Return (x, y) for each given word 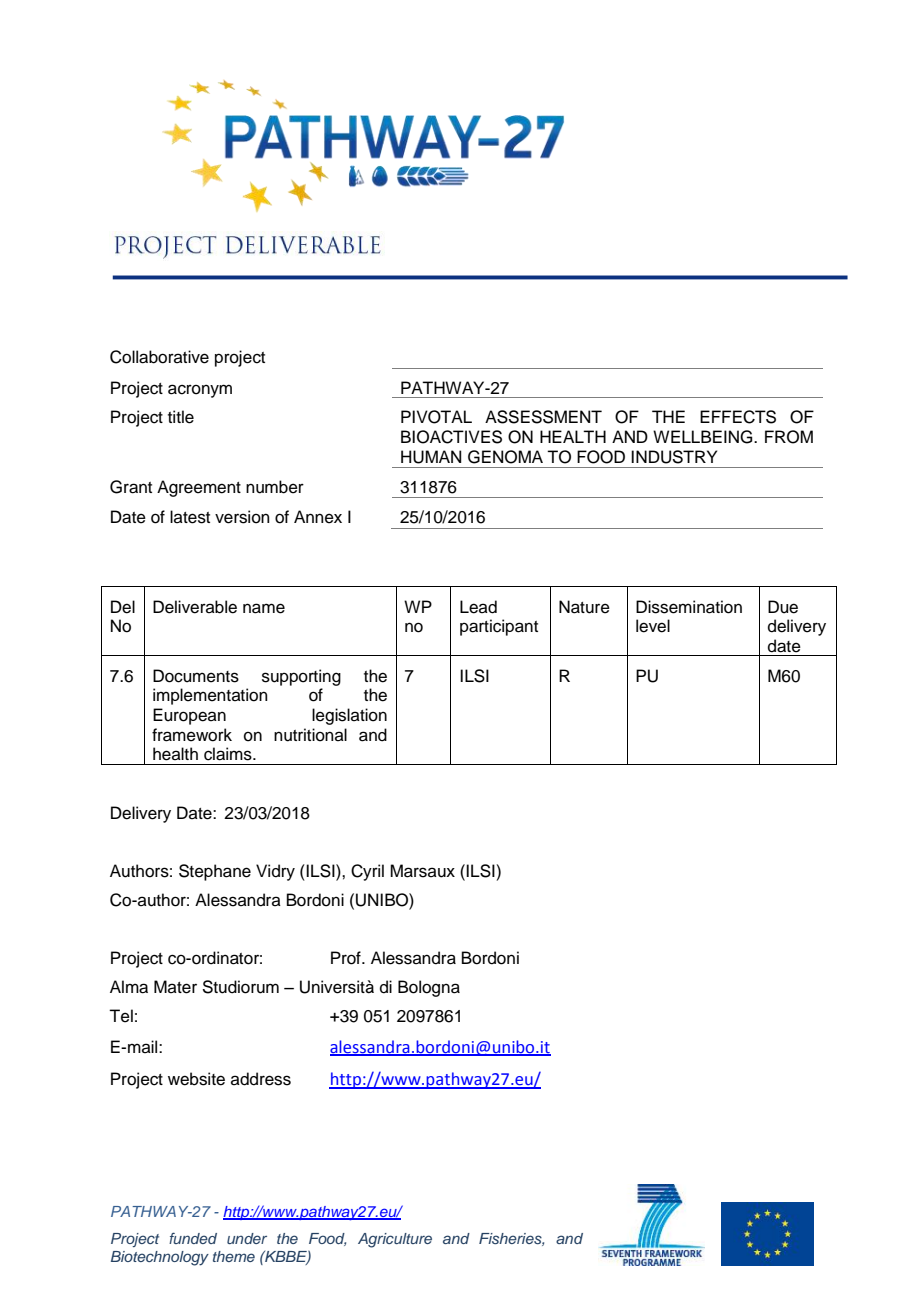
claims (229, 754)
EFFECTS (738, 417)
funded (193, 1238)
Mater (175, 987)
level (653, 626)
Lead (478, 607)
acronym (200, 391)
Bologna (429, 988)
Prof (347, 958)
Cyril (367, 872)
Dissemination (689, 607)
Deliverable (195, 607)
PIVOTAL (436, 417)
